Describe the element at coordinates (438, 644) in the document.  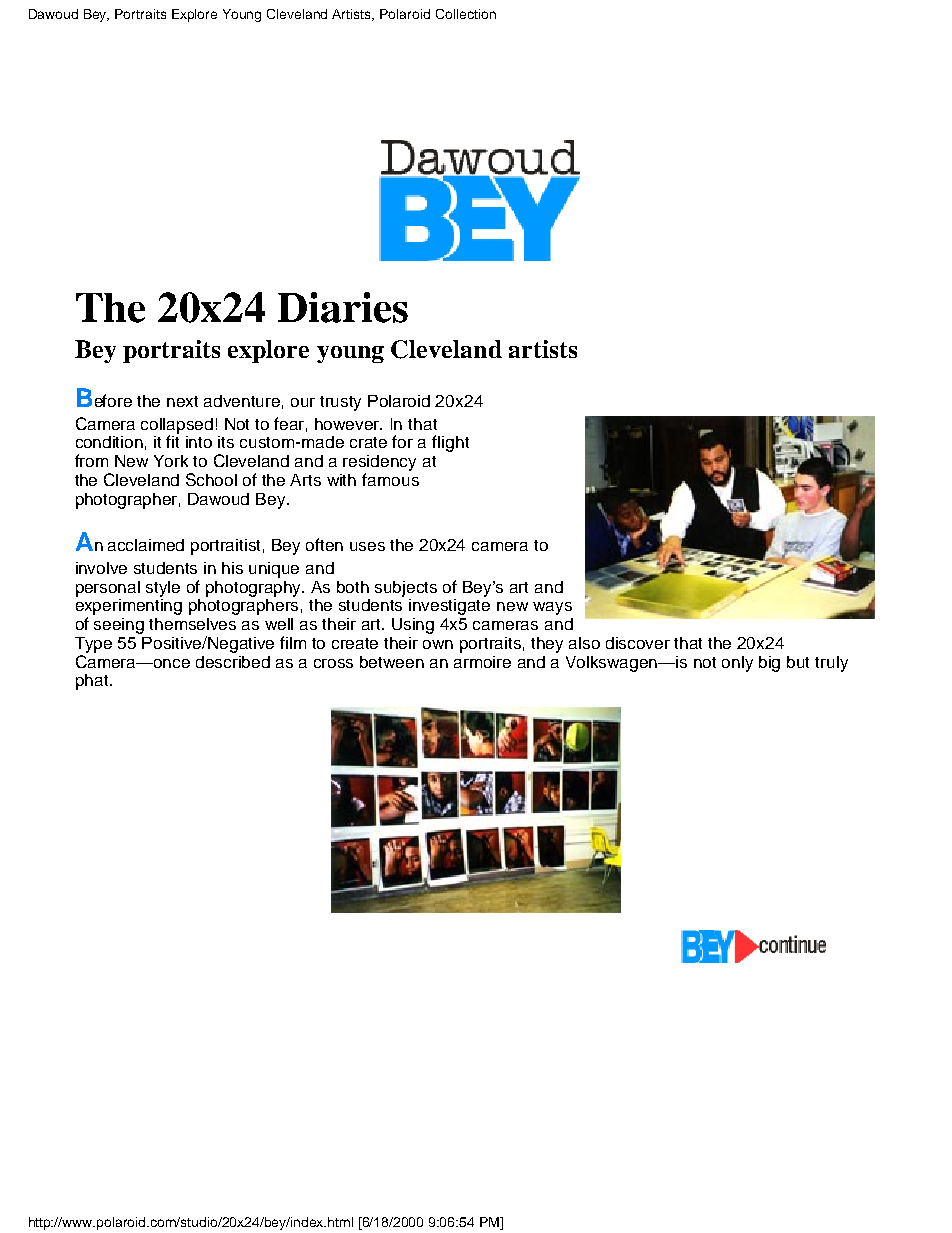
I see `own` at that location.
